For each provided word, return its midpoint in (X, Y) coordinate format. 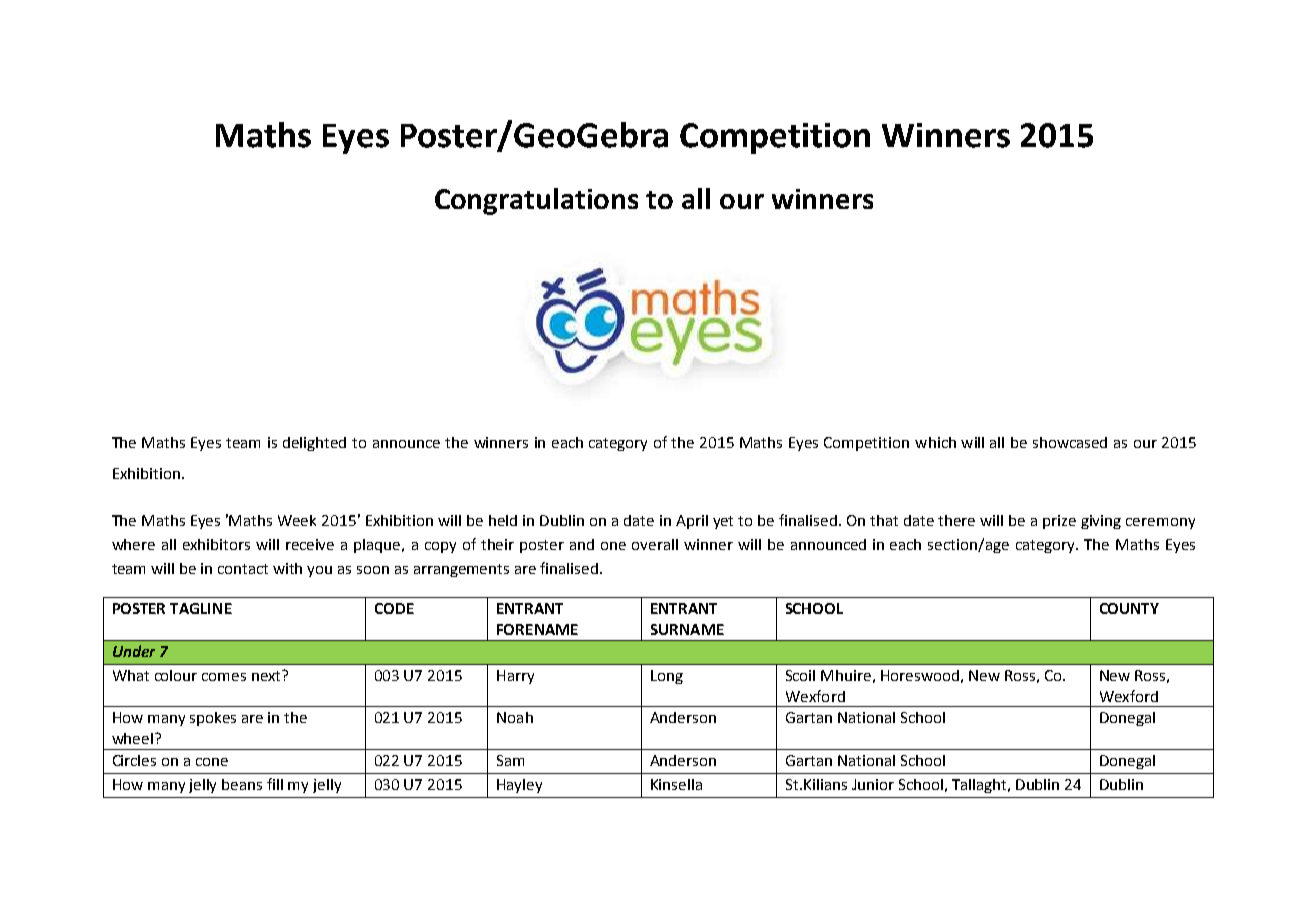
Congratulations (536, 201)
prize (1059, 522)
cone (212, 762)
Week (297, 520)
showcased (1070, 442)
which (935, 442)
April (692, 522)
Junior (873, 784)
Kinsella (676, 784)
